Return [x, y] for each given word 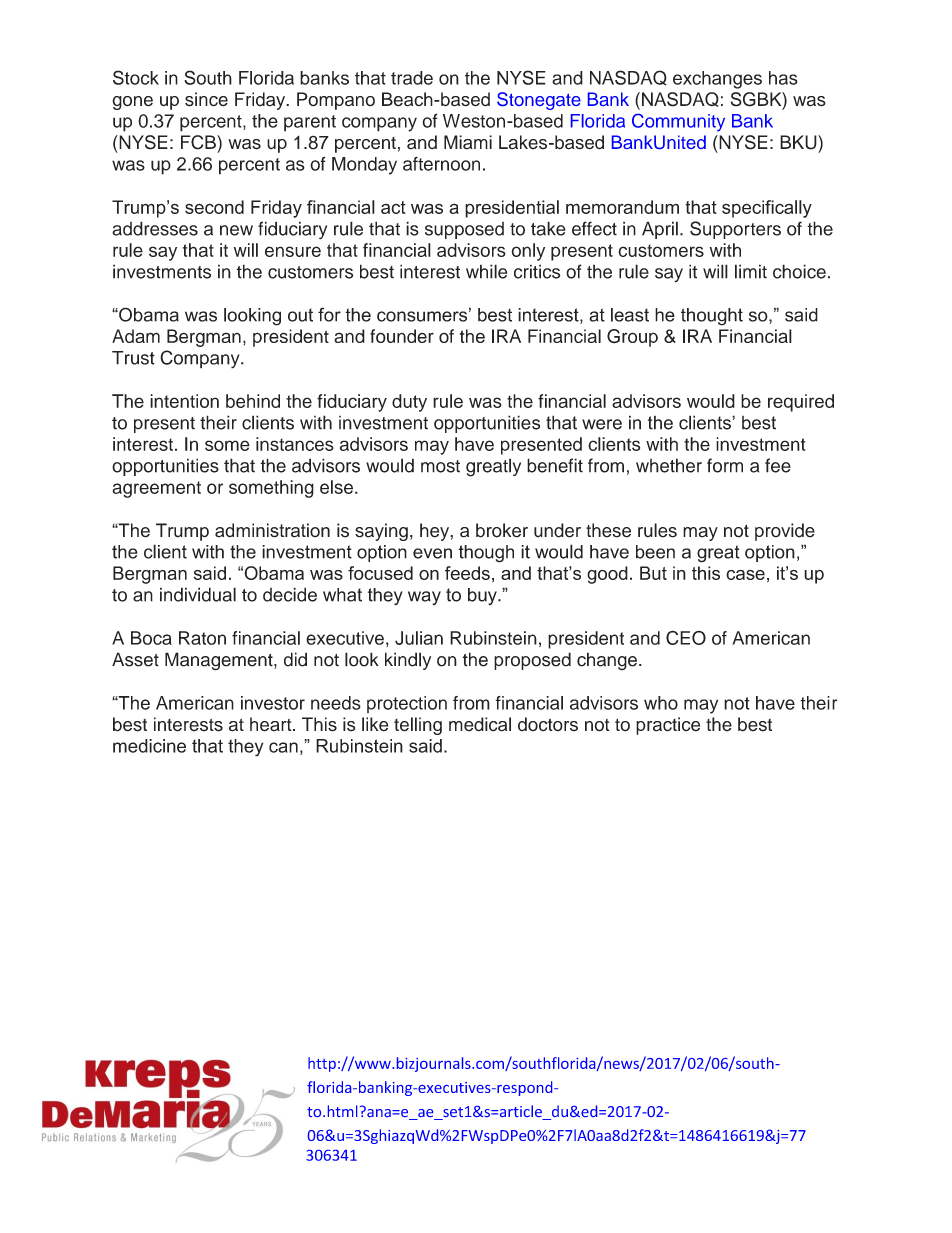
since [206, 99]
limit [751, 271]
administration [272, 530]
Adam [136, 336]
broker [502, 530]
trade [412, 78]
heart [272, 724]
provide [785, 532]
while [486, 271]
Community [678, 123]
